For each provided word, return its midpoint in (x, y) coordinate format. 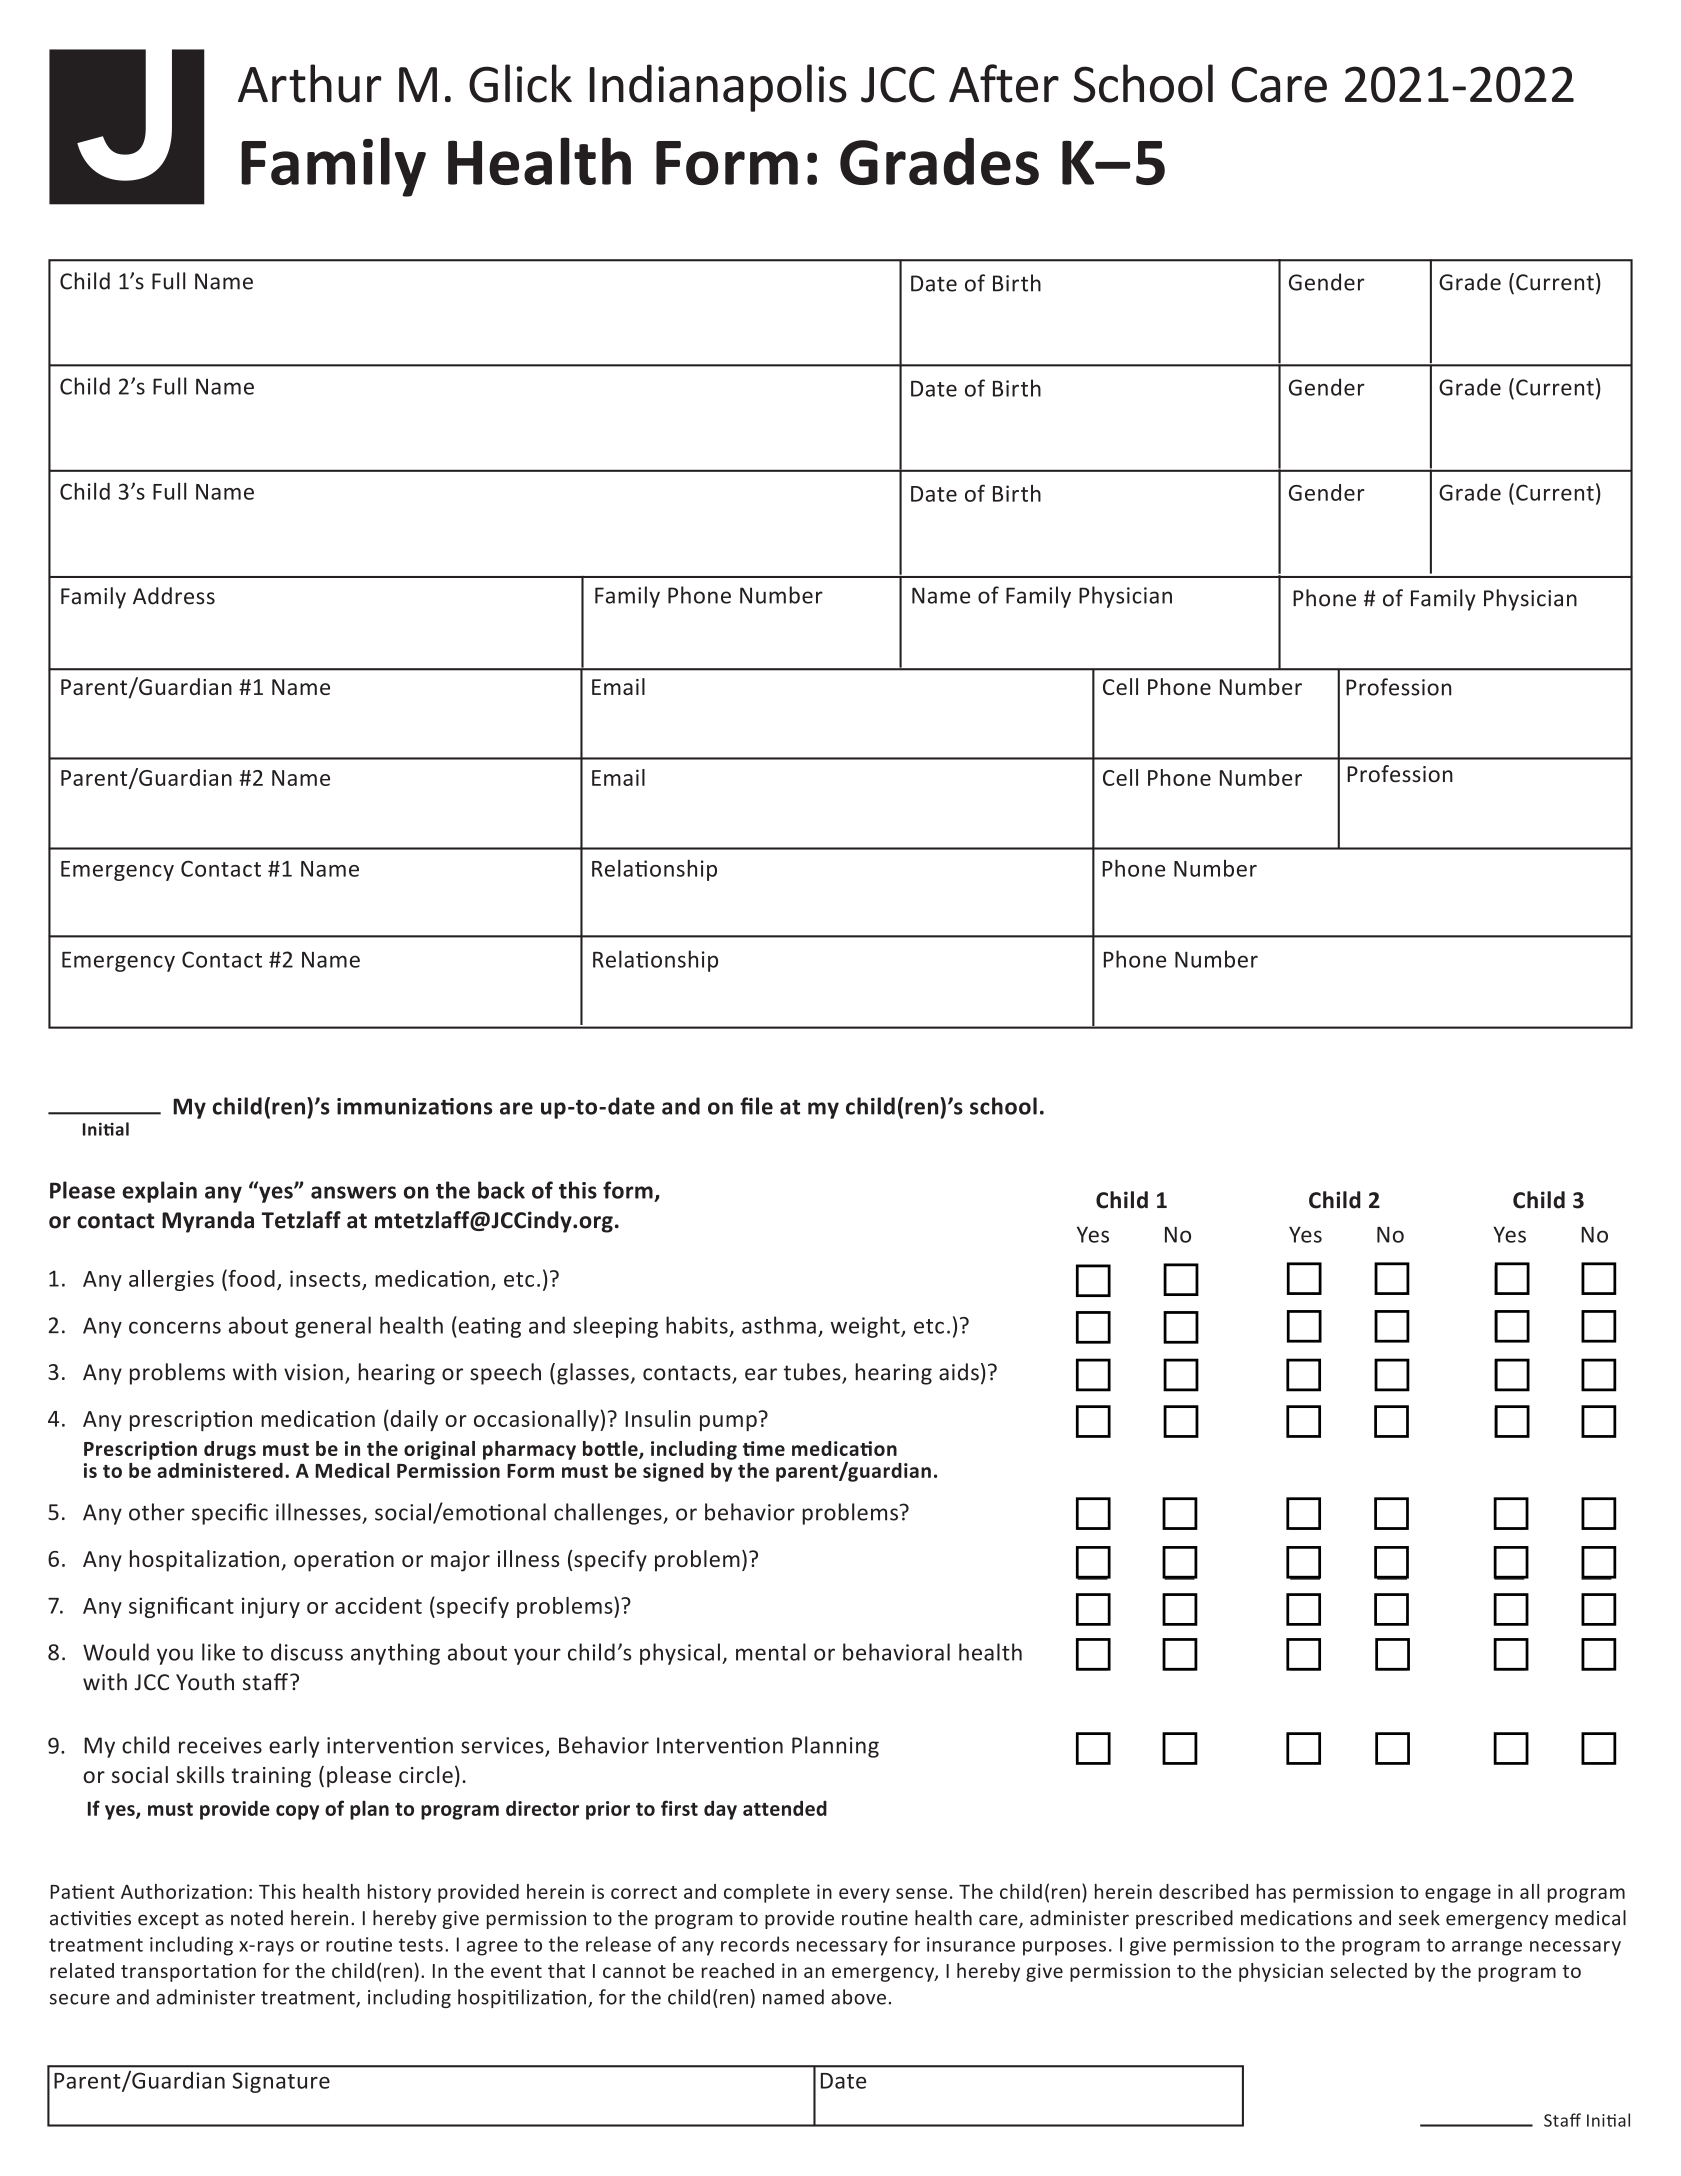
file (756, 1106)
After (1004, 83)
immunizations (414, 1106)
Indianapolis (718, 88)
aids (959, 1372)
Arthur (309, 83)
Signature (281, 2082)
